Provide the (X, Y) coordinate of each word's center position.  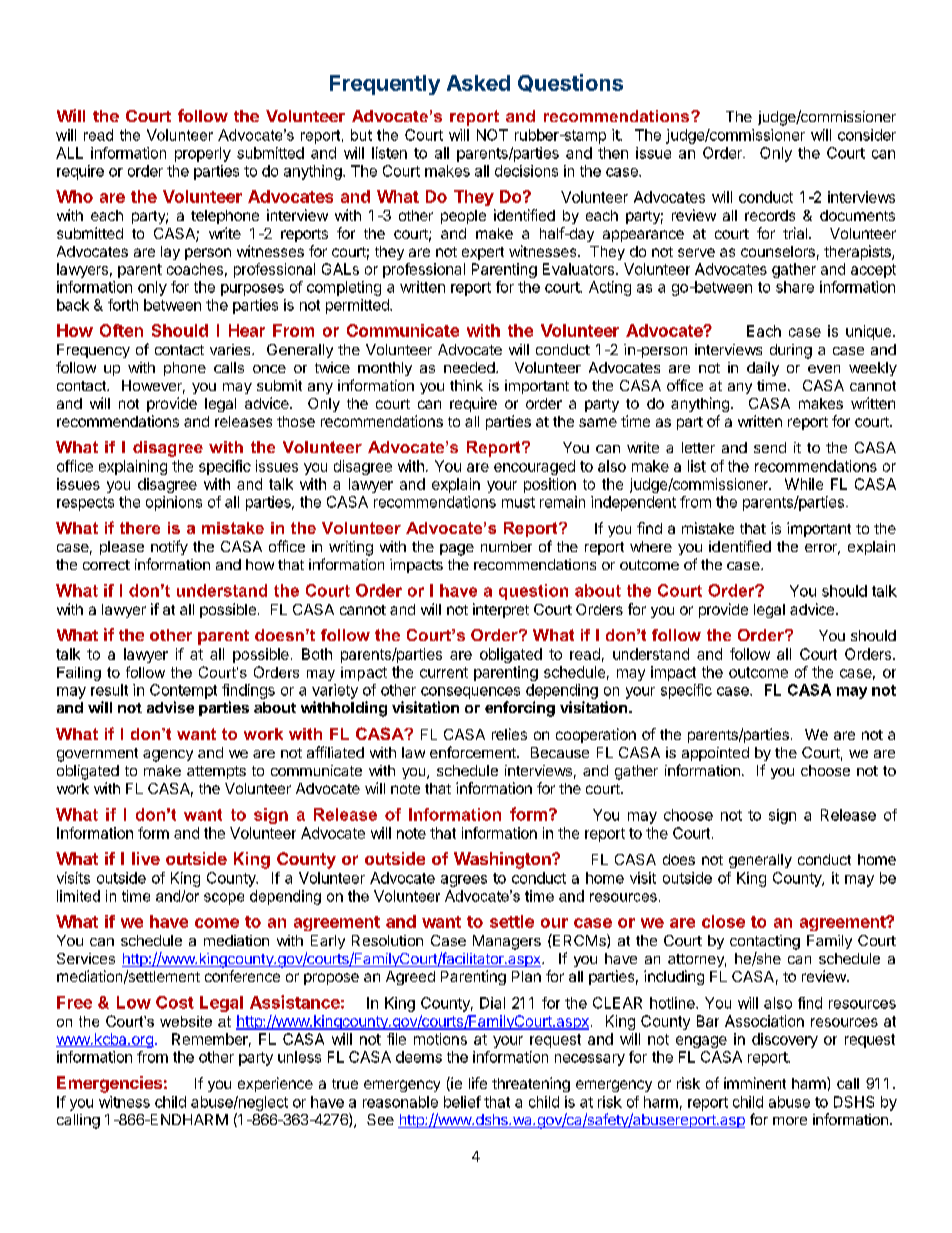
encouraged (534, 467)
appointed (715, 754)
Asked (478, 83)
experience (275, 1084)
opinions (174, 503)
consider (867, 135)
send (770, 447)
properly (203, 154)
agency (168, 756)
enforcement (474, 752)
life (478, 1083)
